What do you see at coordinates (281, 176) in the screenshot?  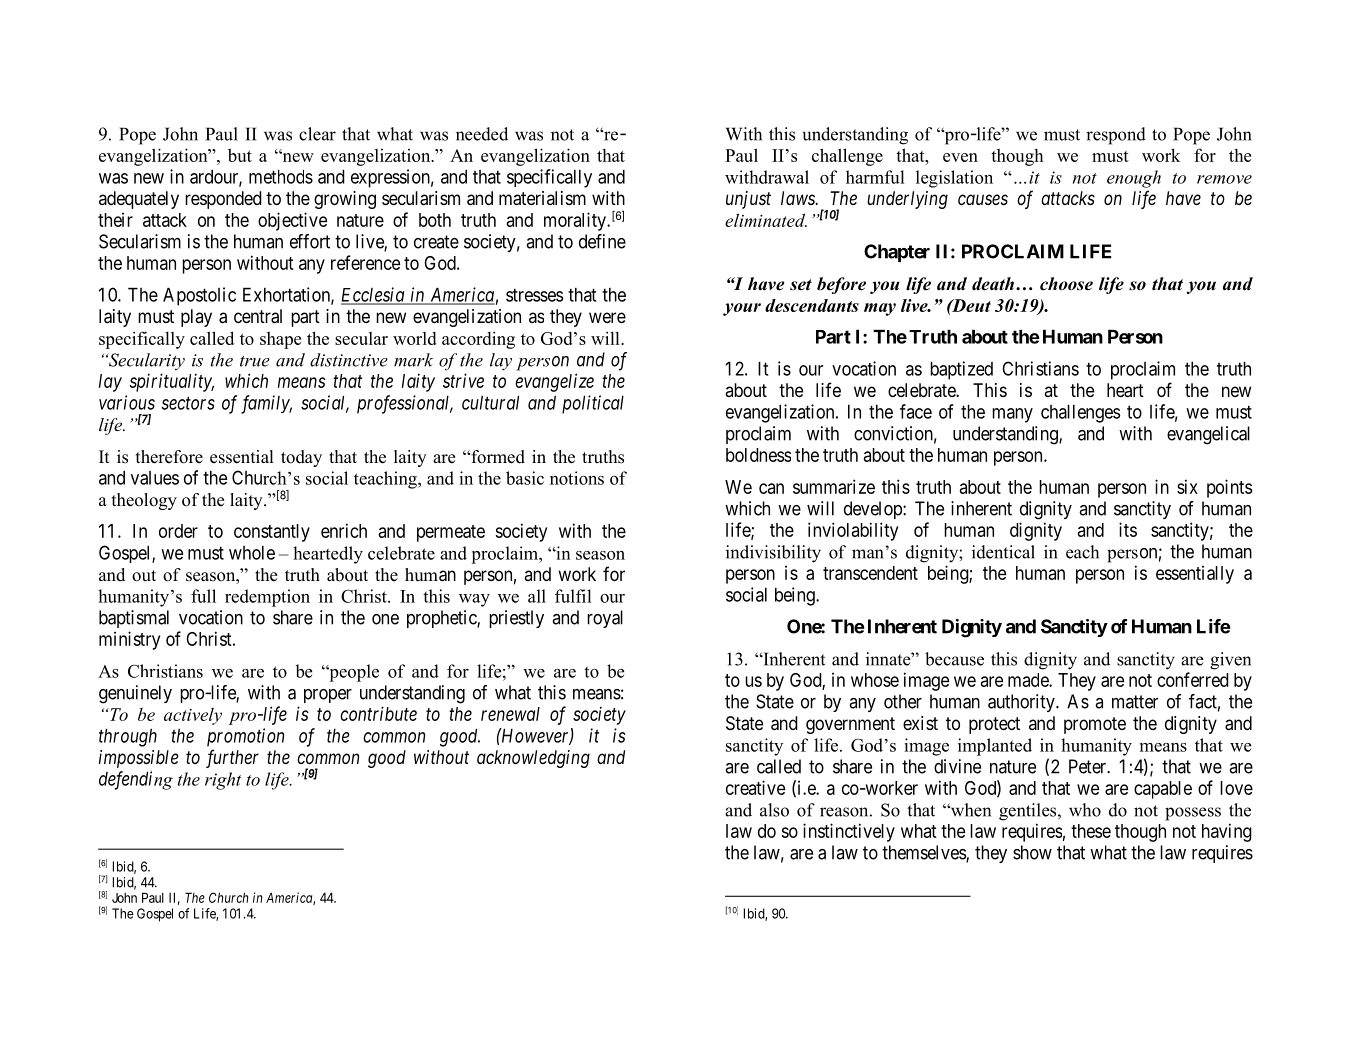 I see `methods` at bounding box center [281, 176].
